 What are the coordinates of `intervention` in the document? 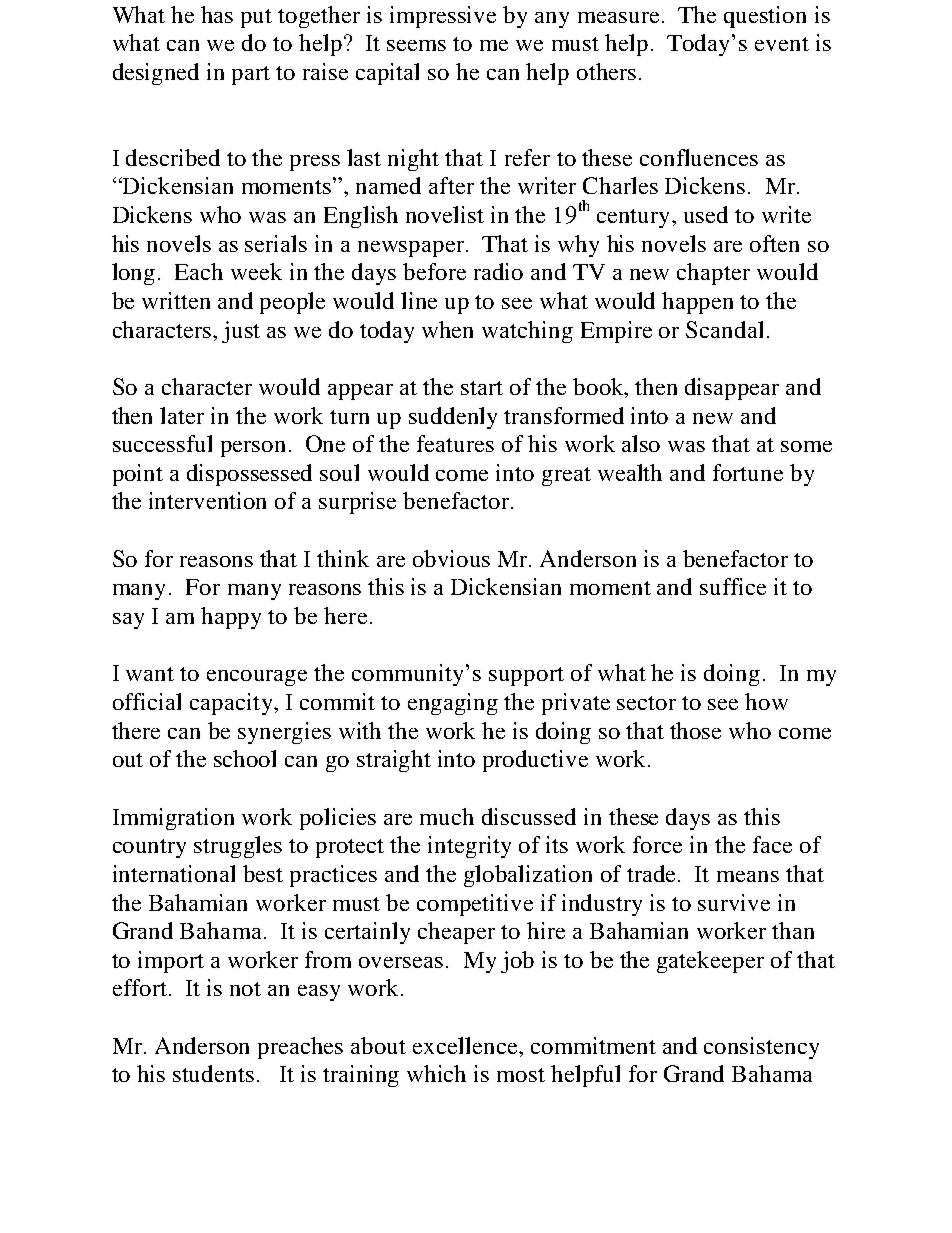 It's located at (207, 500).
